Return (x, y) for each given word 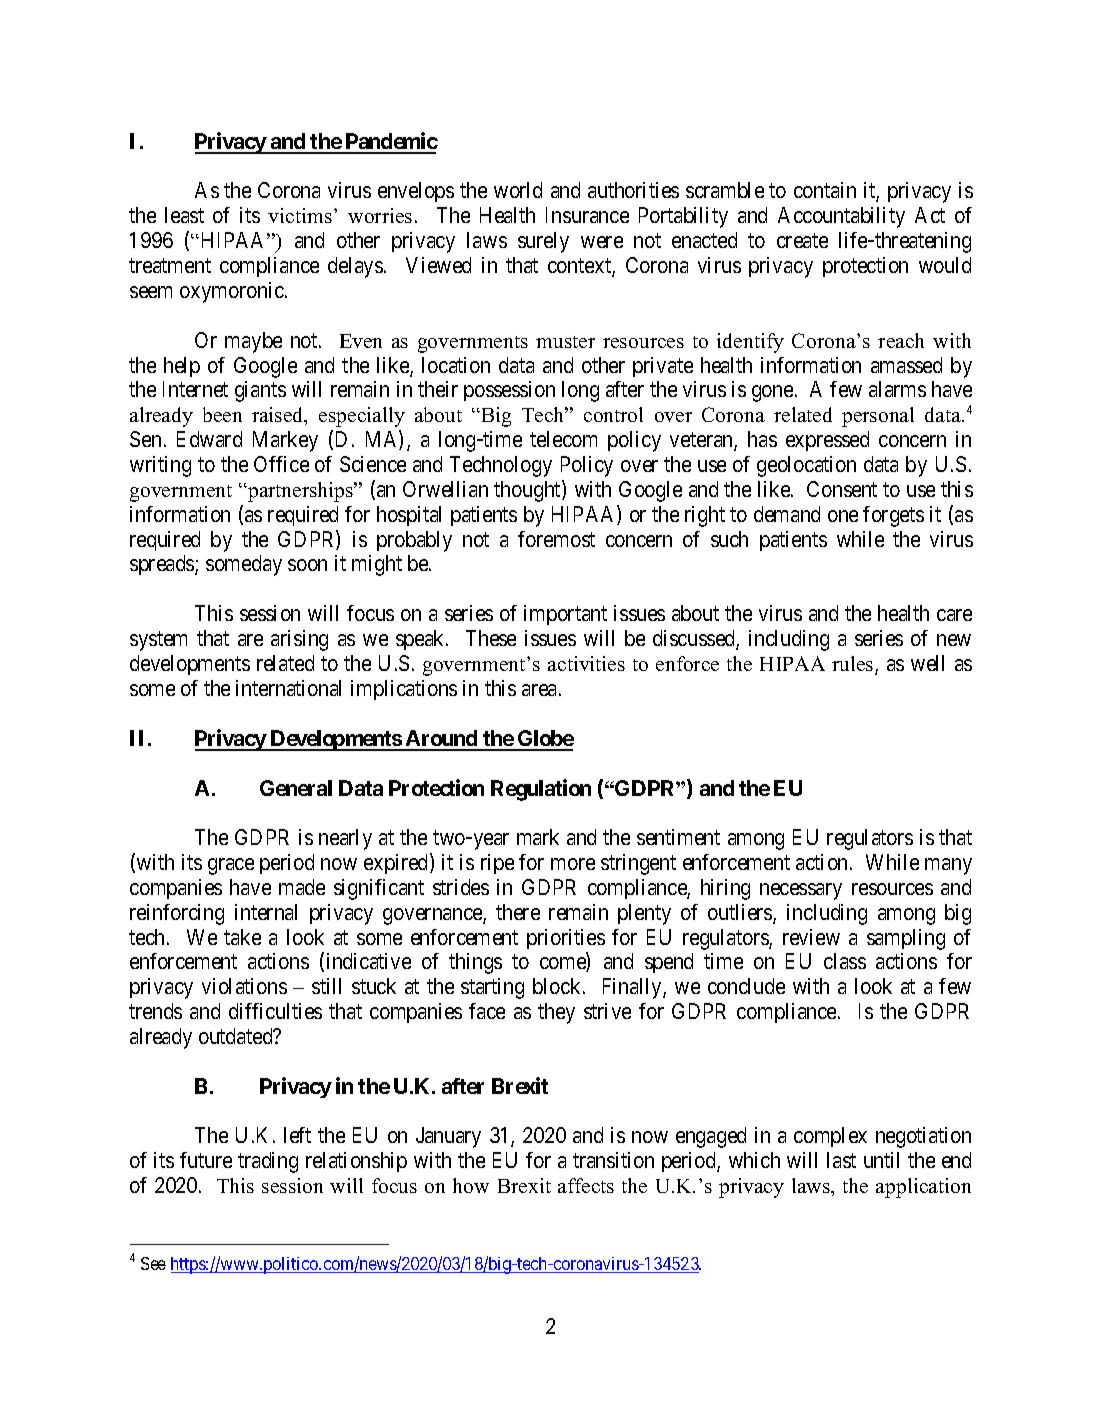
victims (300, 215)
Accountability (841, 217)
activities (586, 663)
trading (268, 1162)
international (288, 688)
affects (586, 1185)
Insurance (587, 215)
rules (854, 665)
